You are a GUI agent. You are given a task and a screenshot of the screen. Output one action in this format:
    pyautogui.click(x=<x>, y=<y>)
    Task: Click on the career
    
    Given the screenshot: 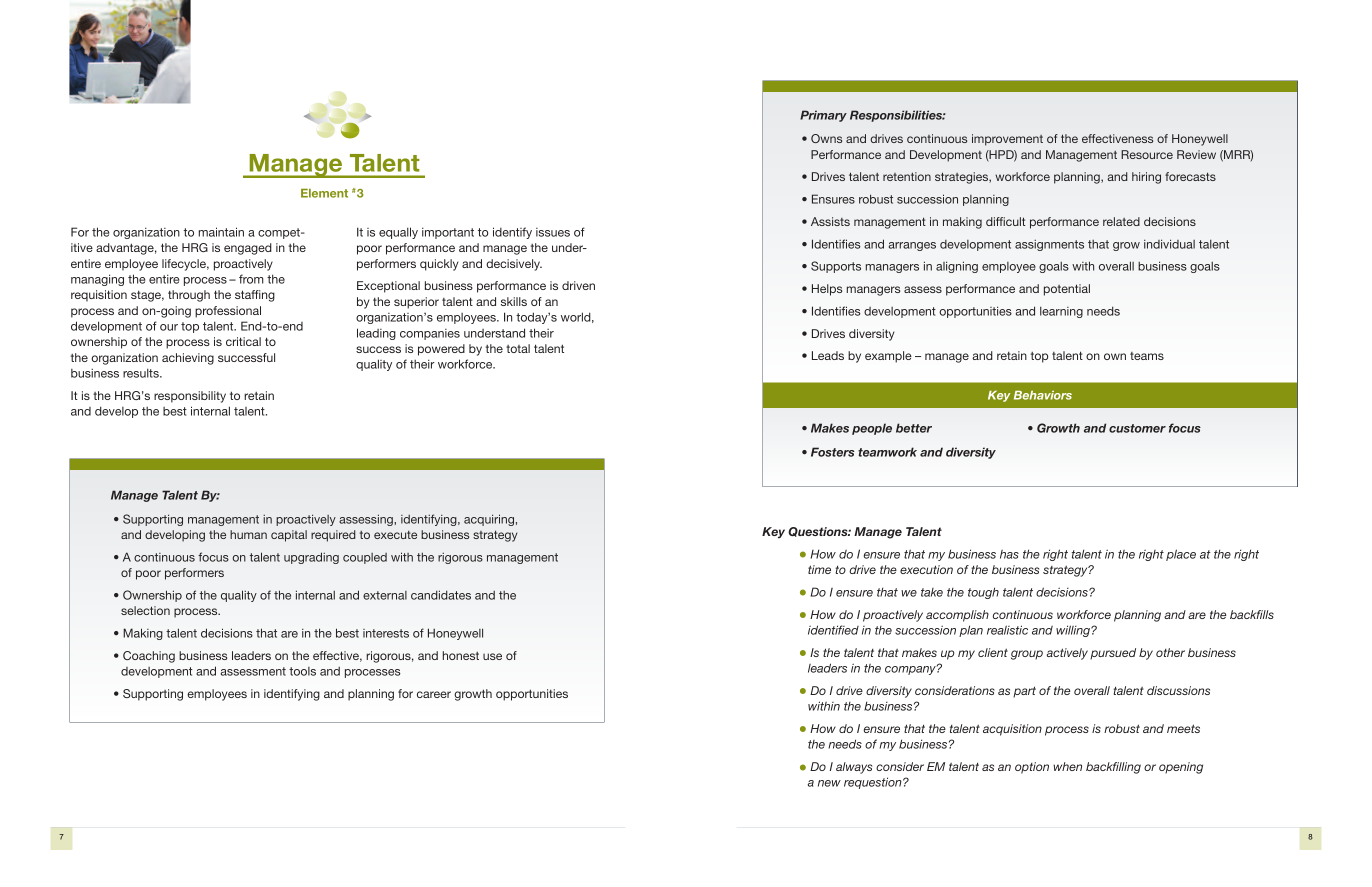 What is the action you would take?
    pyautogui.click(x=434, y=694)
